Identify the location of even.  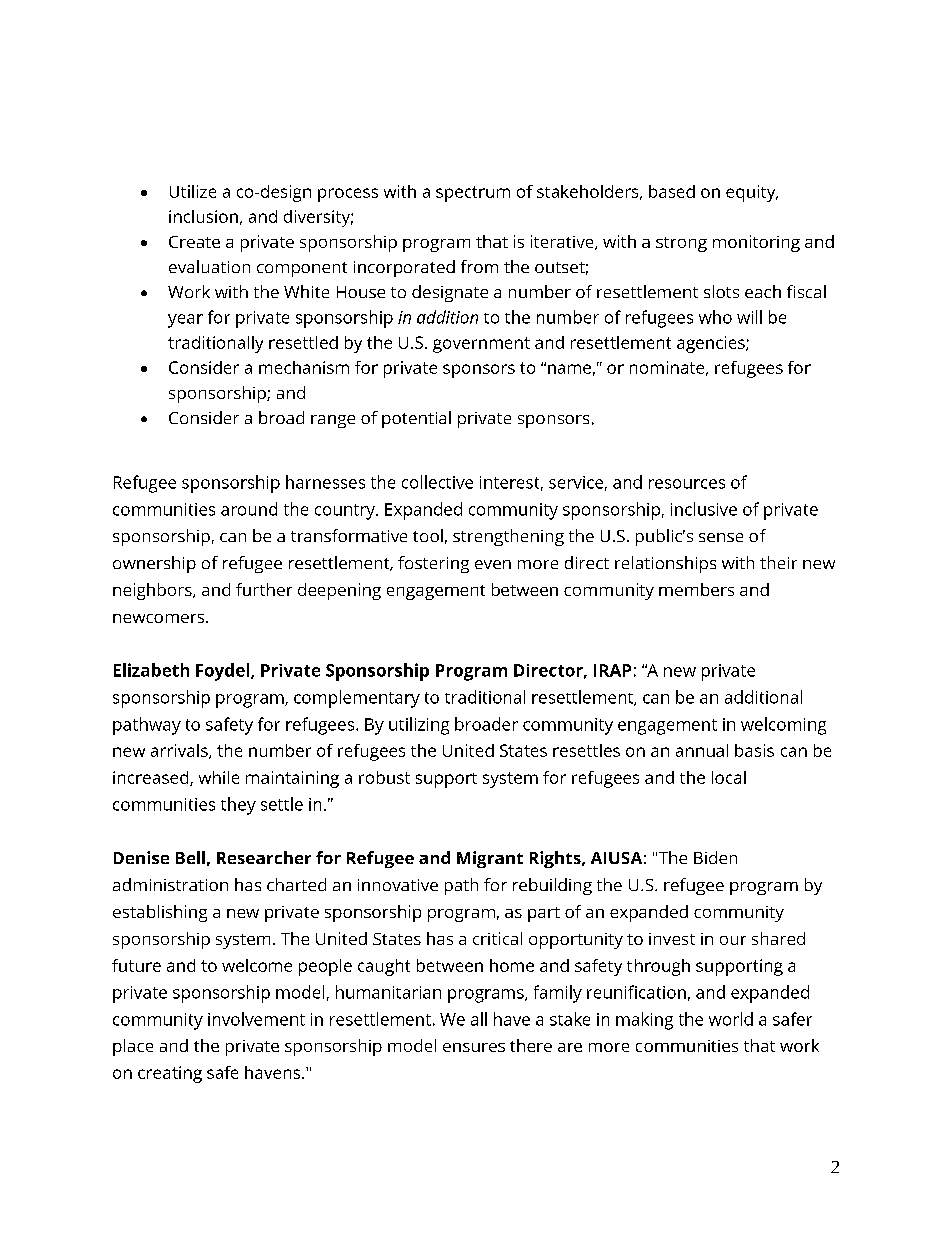
(493, 564).
